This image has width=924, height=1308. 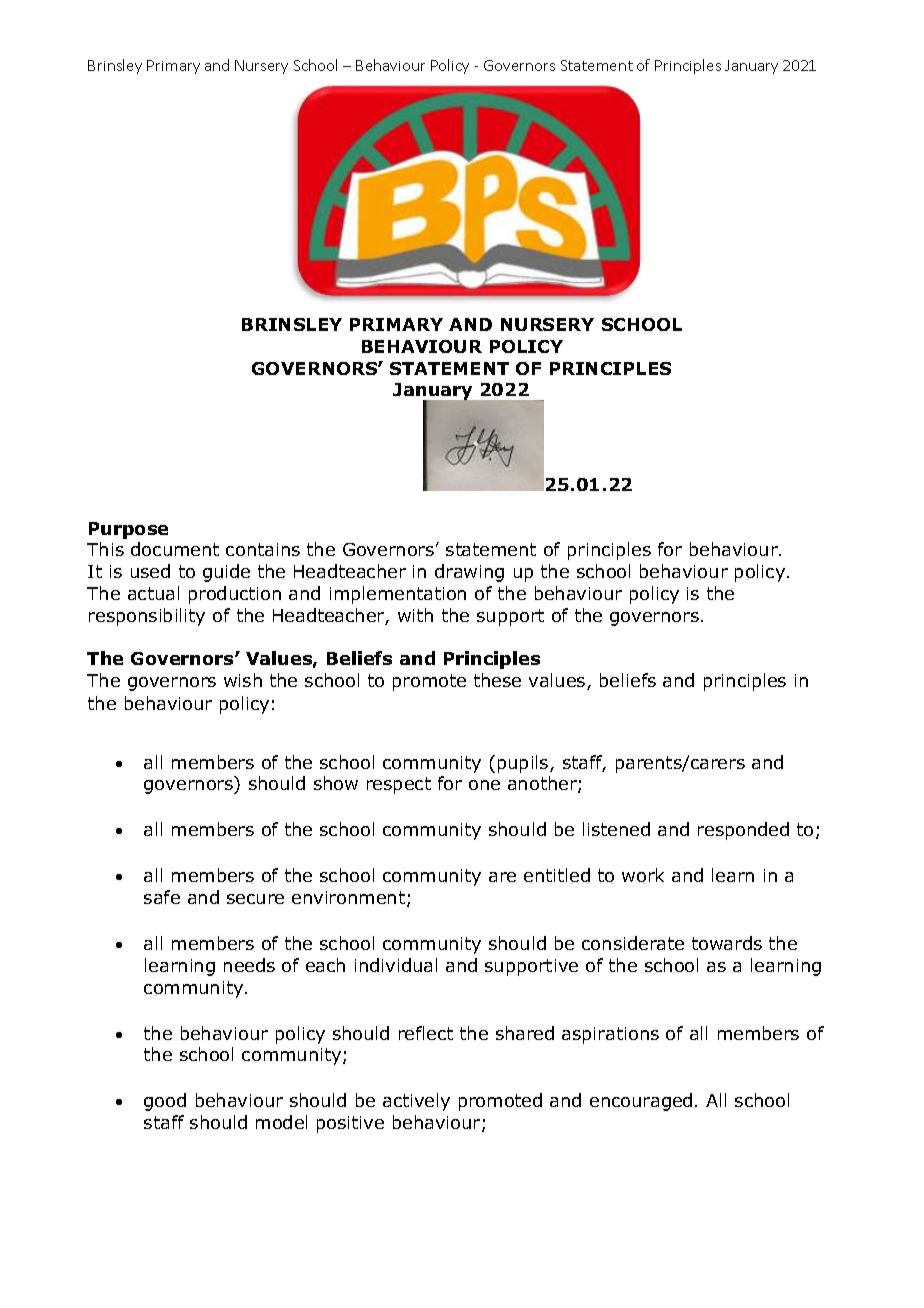 What do you see at coordinates (243, 680) in the image?
I see `wish` at bounding box center [243, 680].
